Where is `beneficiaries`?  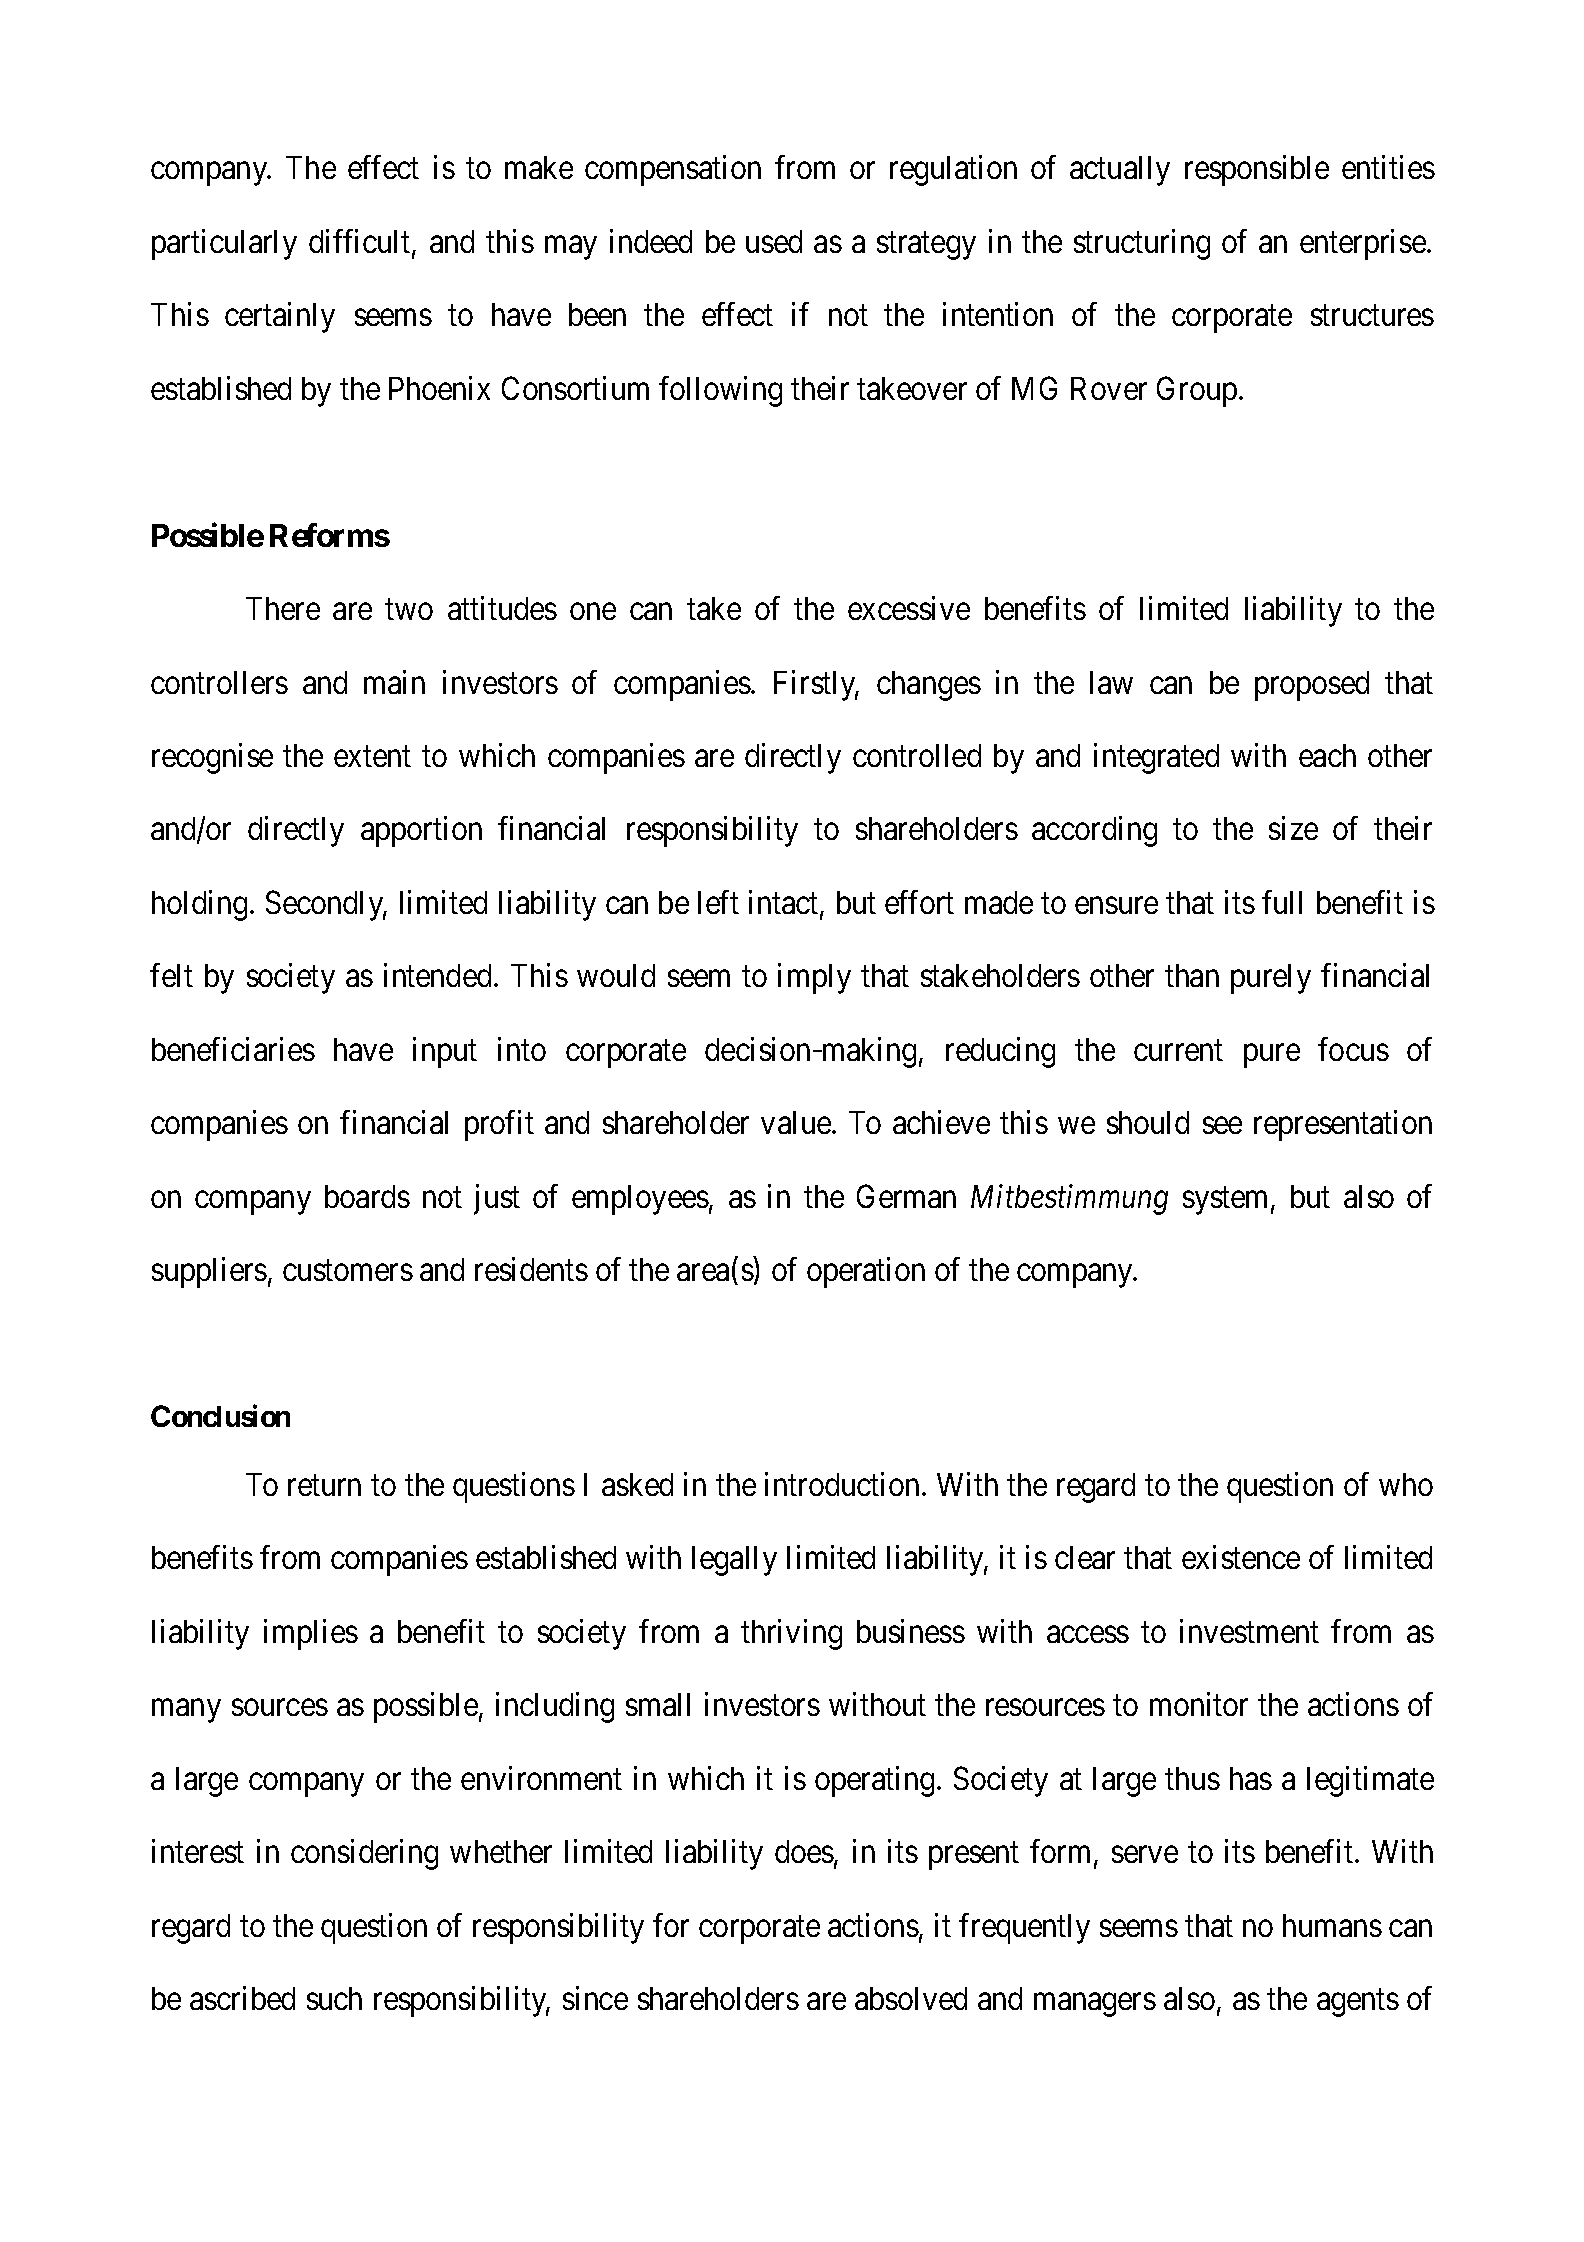 beneficiaries is located at coordinates (233, 1049).
